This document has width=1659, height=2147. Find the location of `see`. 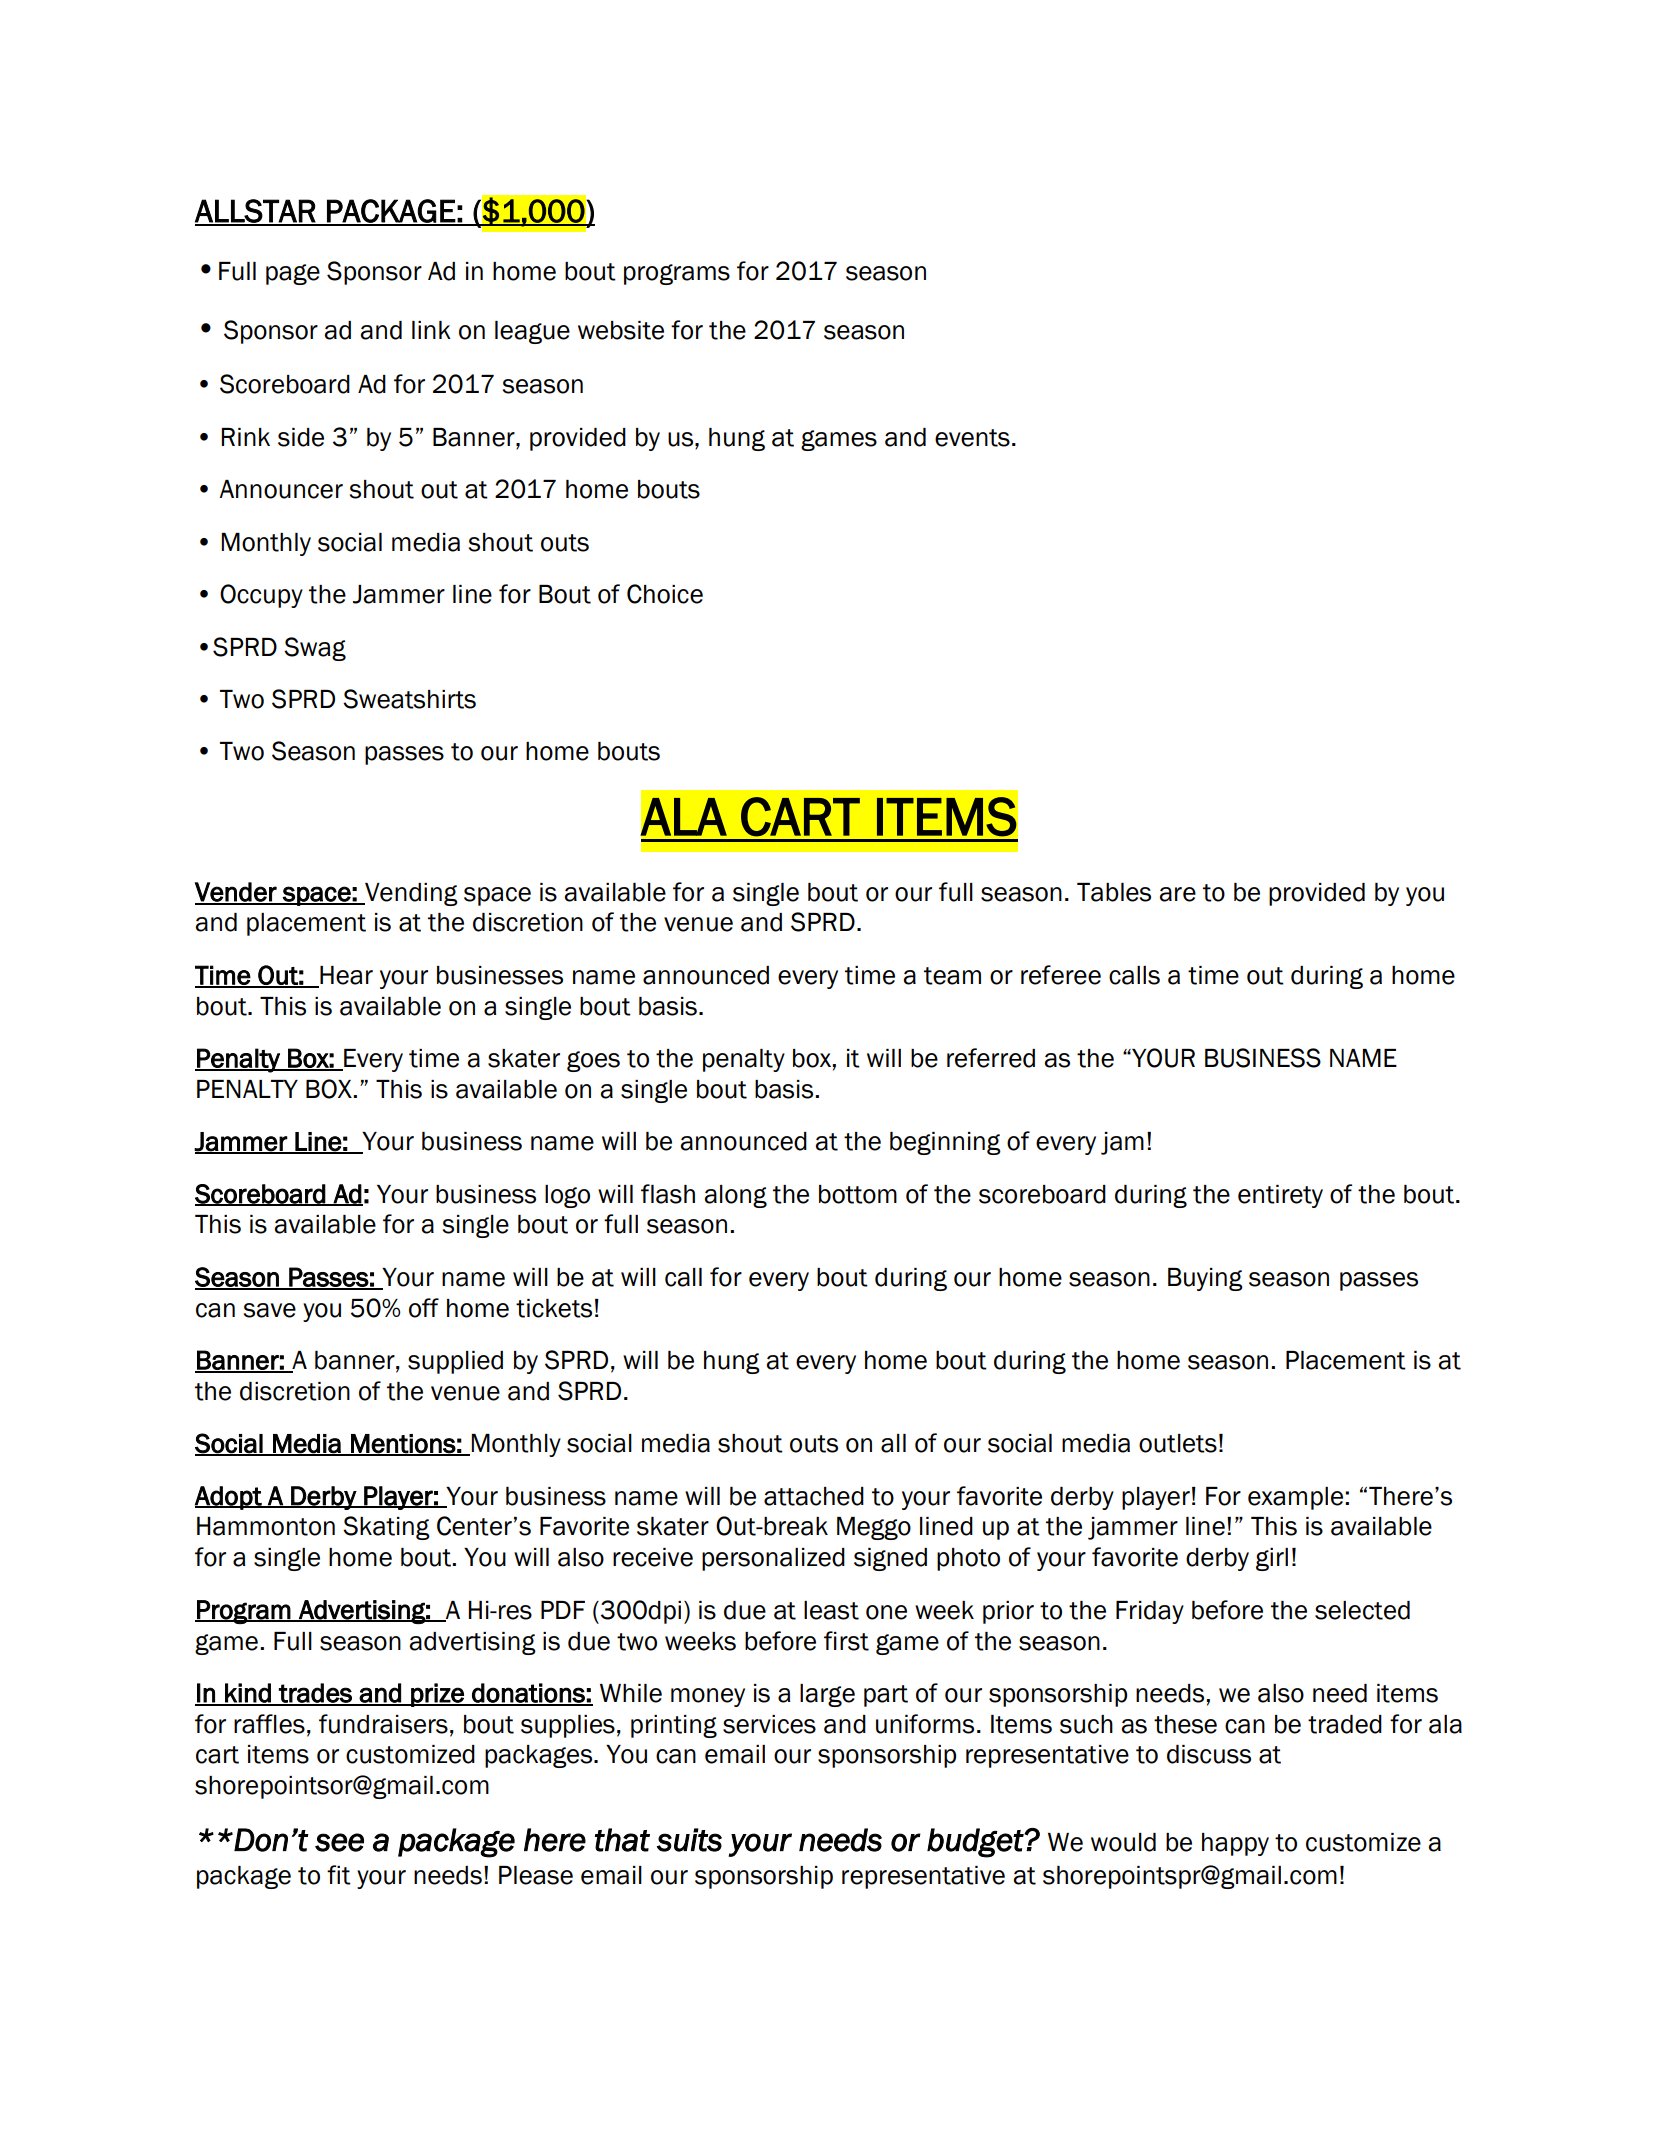

see is located at coordinates (339, 1842).
